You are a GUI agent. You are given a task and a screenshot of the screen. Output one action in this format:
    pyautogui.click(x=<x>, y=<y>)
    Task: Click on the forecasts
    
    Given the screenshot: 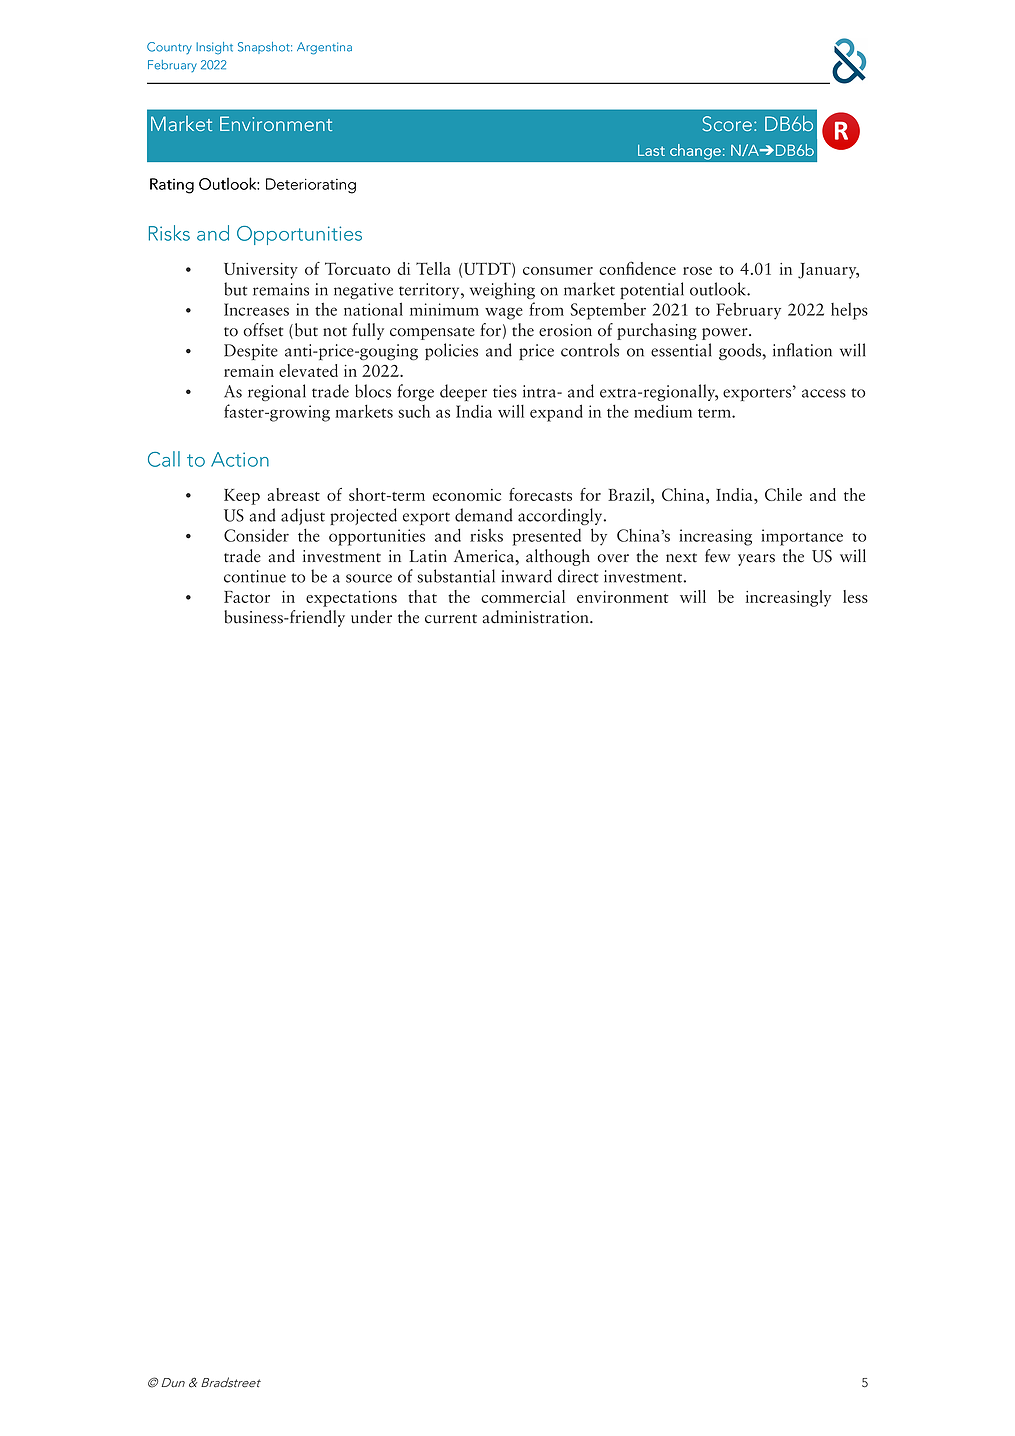 What is the action you would take?
    pyautogui.click(x=540, y=494)
